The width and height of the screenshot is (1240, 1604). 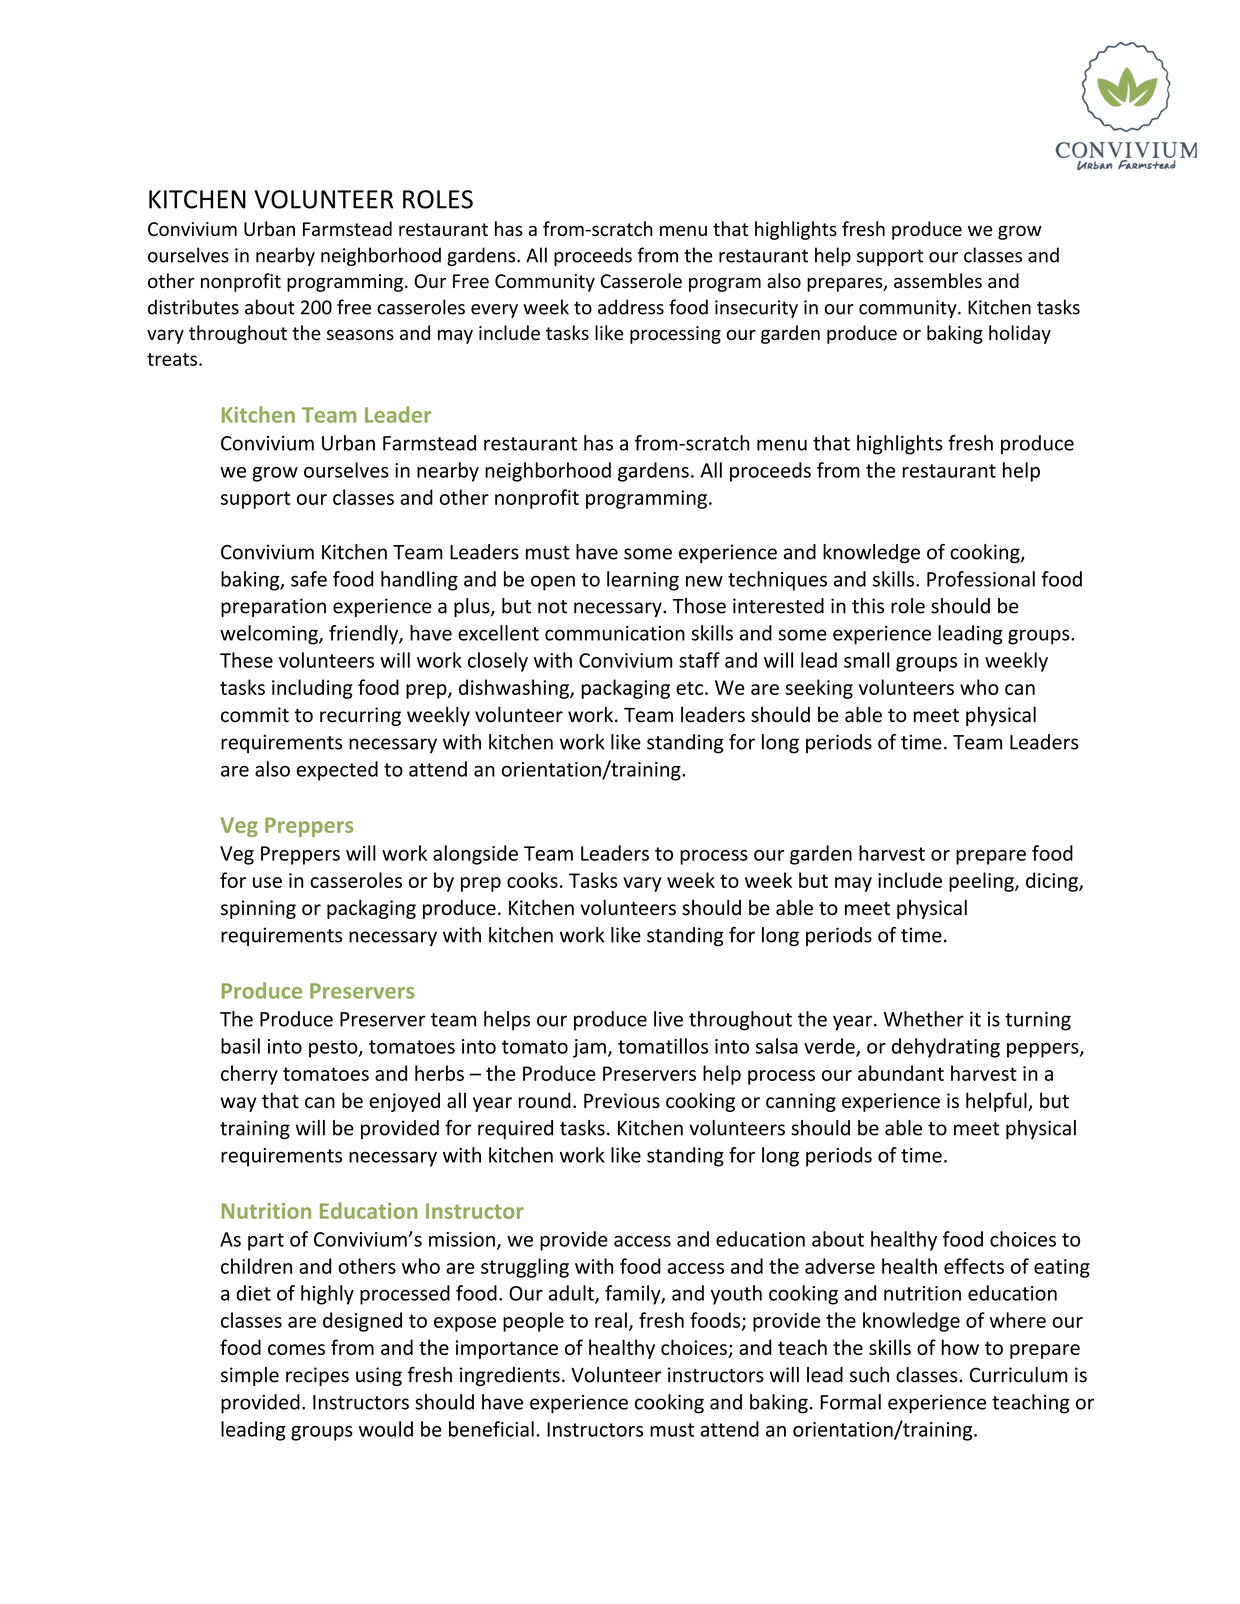 I want to click on small, so click(x=866, y=660).
